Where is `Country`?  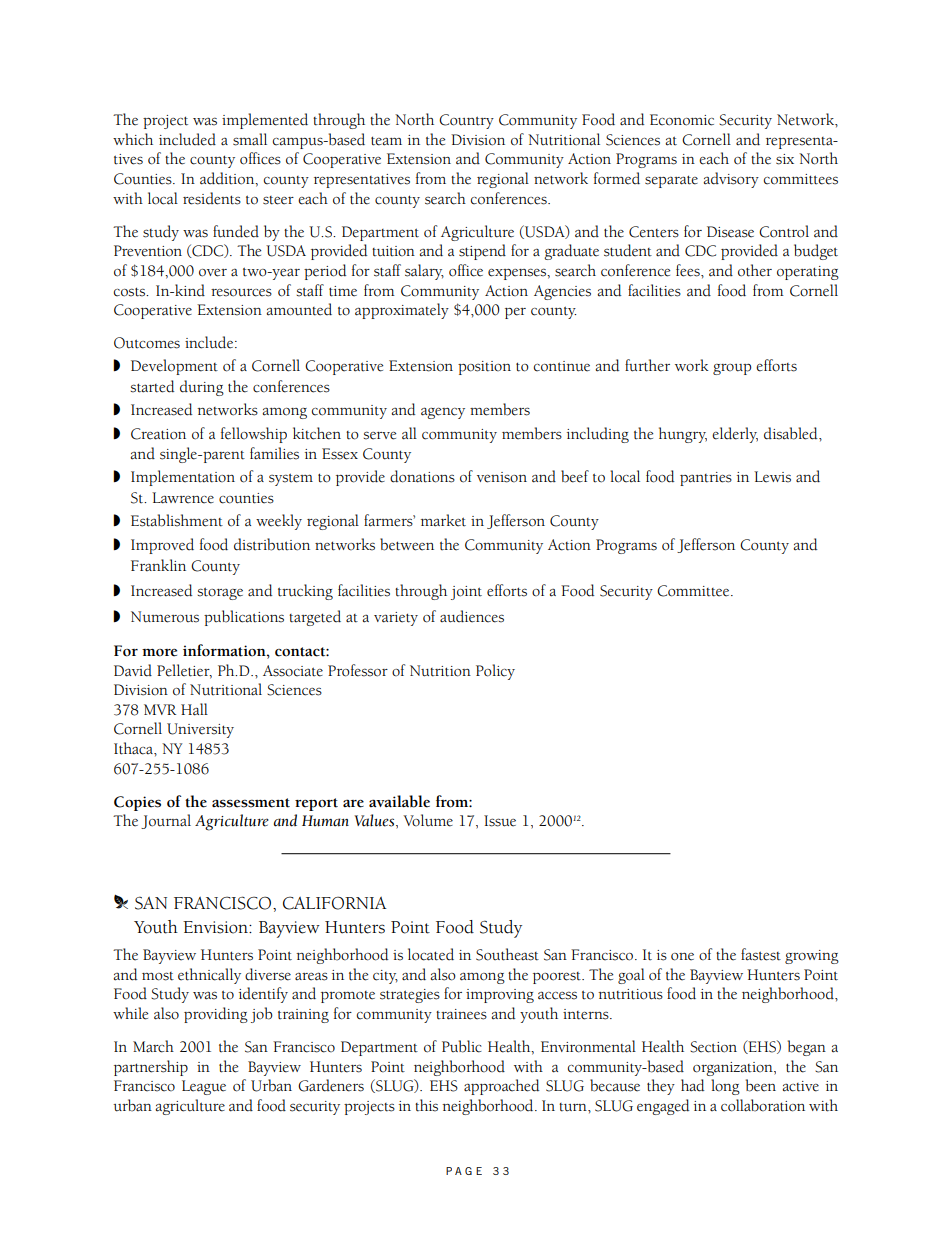 Country is located at coordinates (466, 121).
